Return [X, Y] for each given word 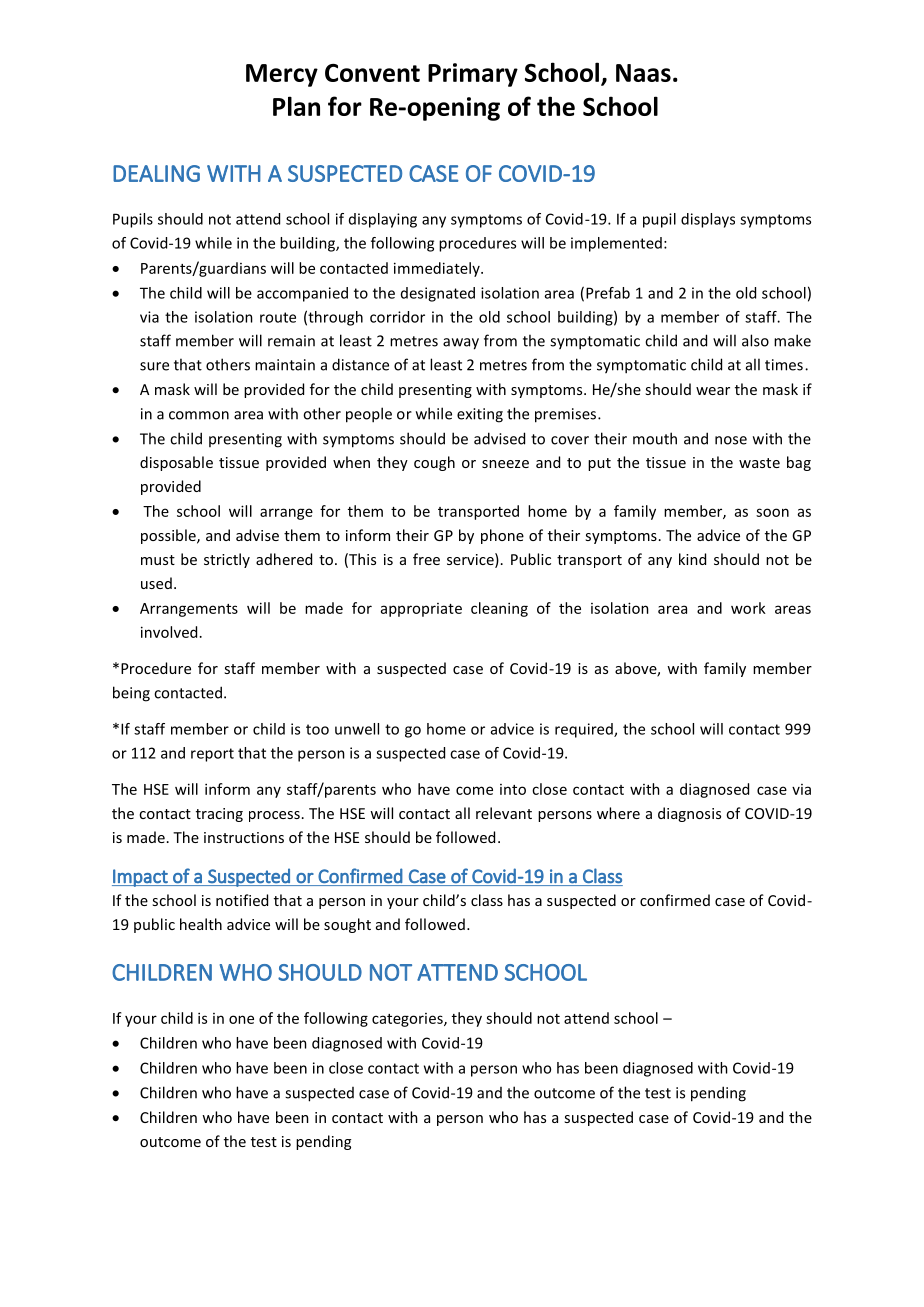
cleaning [499, 609]
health [201, 924]
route [278, 317]
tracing [219, 815]
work [748, 608]
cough [434, 463]
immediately [438, 269]
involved [169, 632]
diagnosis [689, 814]
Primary [473, 75]
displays [708, 220]
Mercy [282, 75]
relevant [504, 813]
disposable [176, 463]
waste [759, 463]
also [755, 340]
